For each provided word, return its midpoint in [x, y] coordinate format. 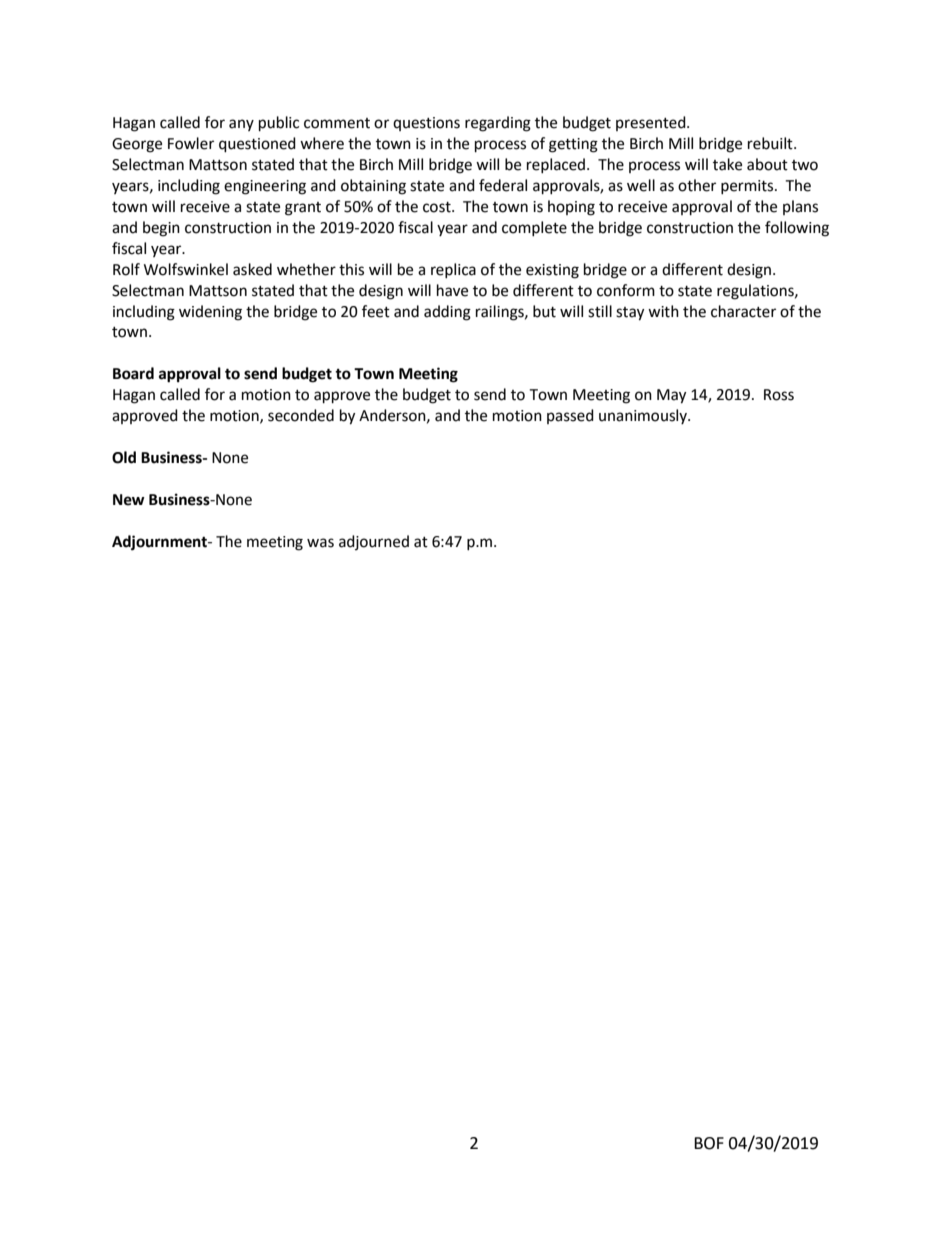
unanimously [644, 416]
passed [570, 416]
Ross [779, 395]
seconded [301, 415]
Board [133, 373]
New [129, 500]
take [727, 164]
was [320, 543]
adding [447, 313]
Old [124, 457]
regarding [498, 124]
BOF [709, 1143]
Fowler [191, 143]
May [671, 396]
